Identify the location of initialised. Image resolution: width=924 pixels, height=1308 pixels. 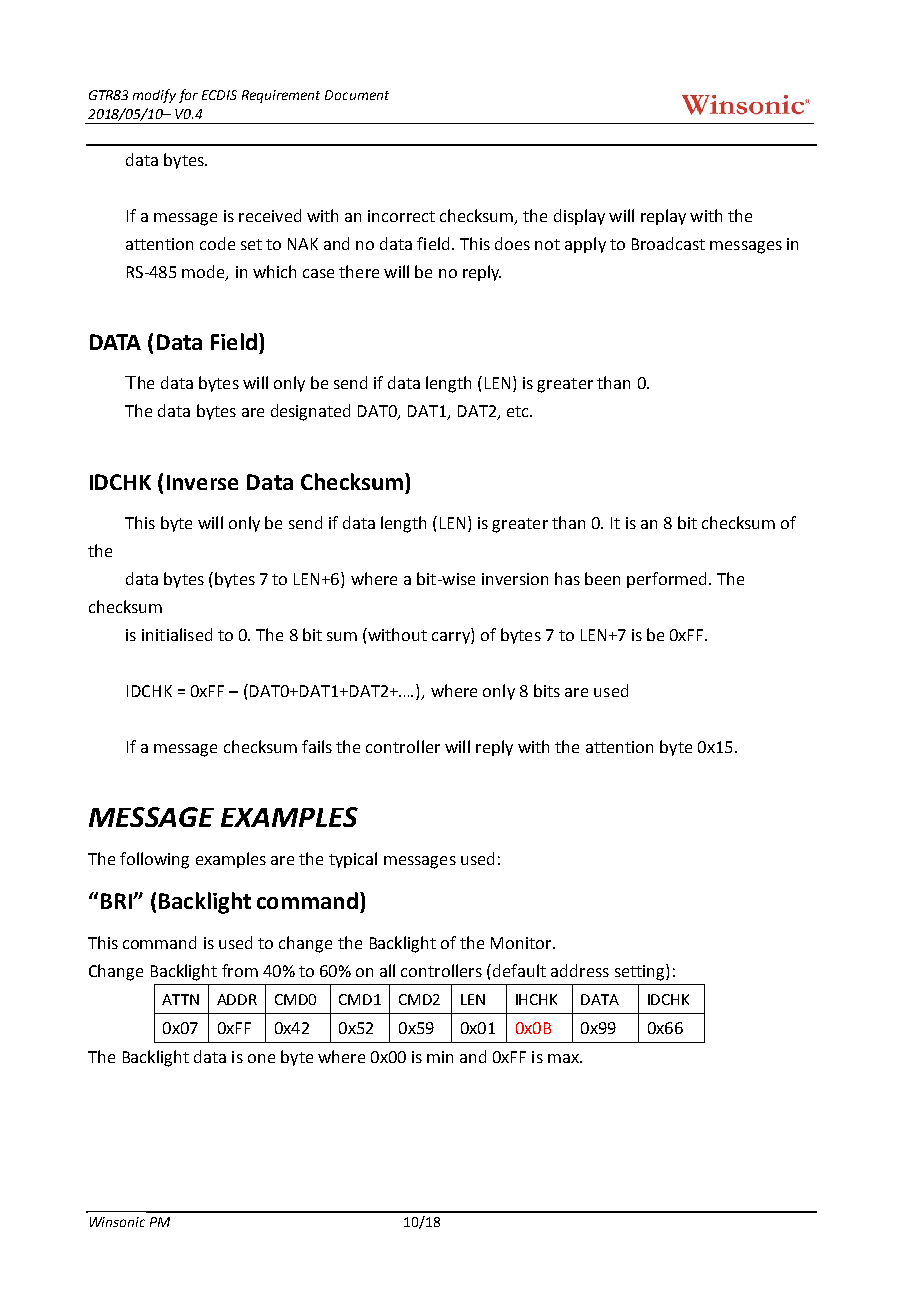
(177, 634).
